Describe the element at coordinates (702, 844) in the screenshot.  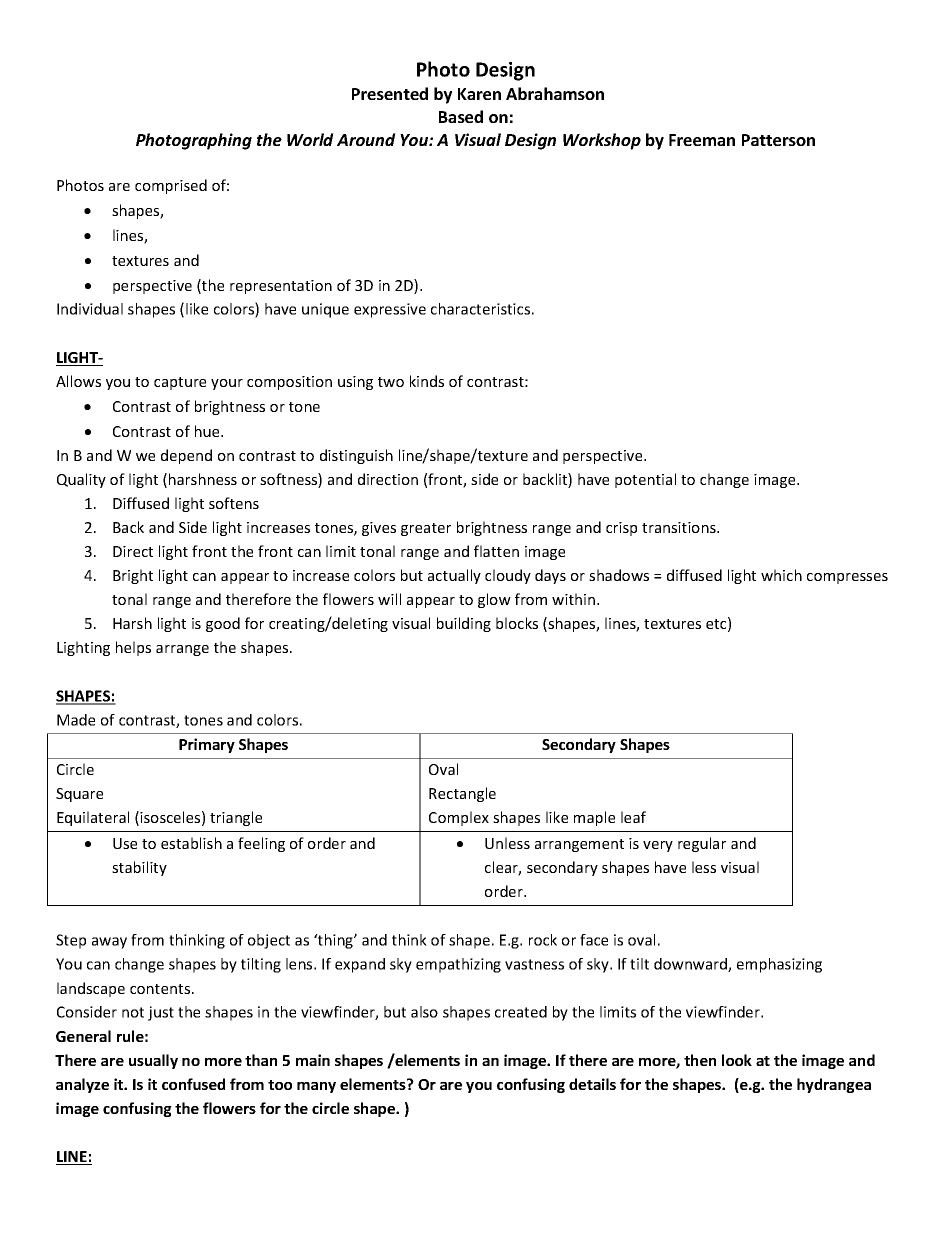
I see `regular` at that location.
